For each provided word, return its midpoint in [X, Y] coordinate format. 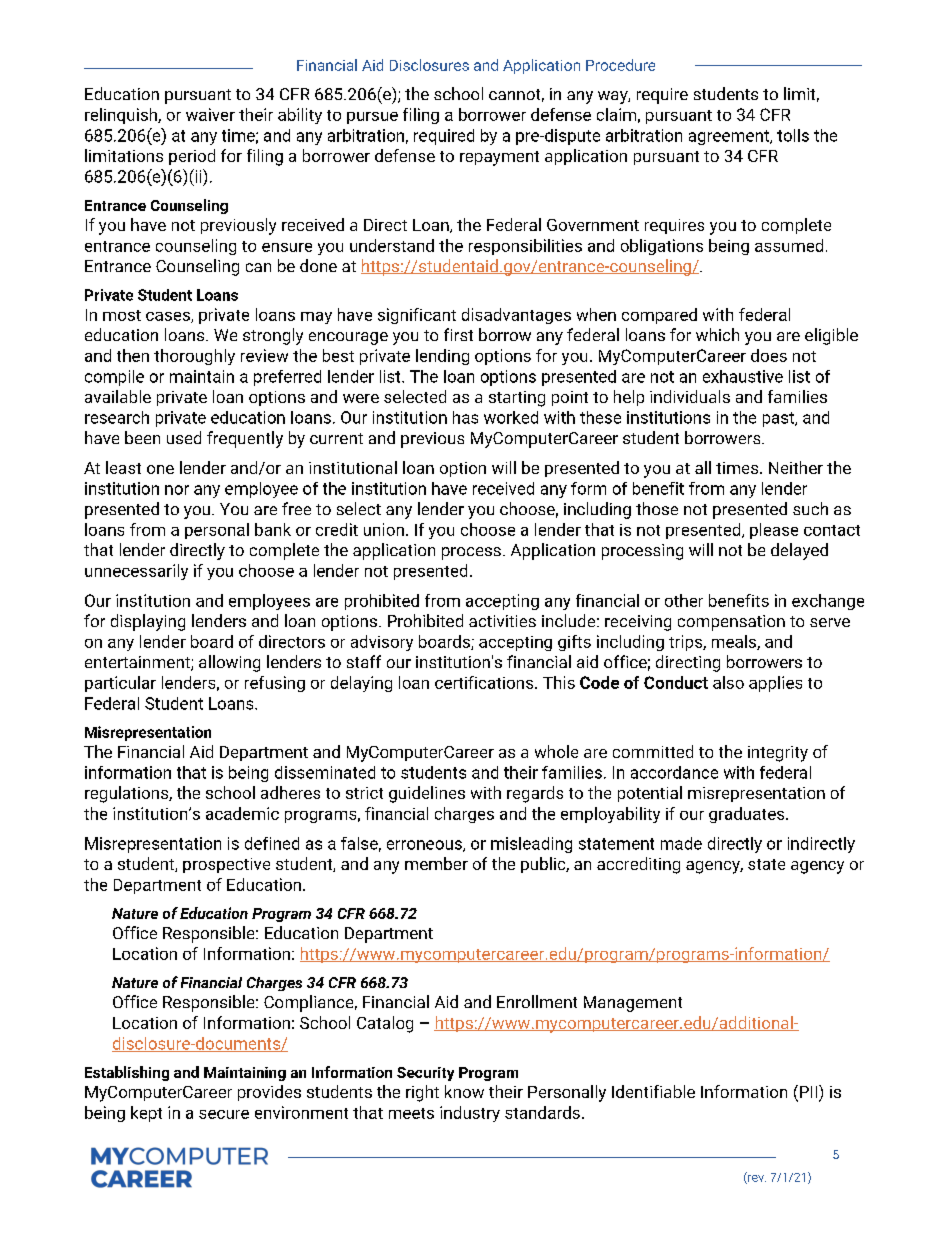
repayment [499, 158]
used [184, 437]
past [780, 419]
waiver [210, 114]
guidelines [427, 794]
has [465, 417]
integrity [778, 754]
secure [224, 1114]
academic [242, 813]
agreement [730, 137]
